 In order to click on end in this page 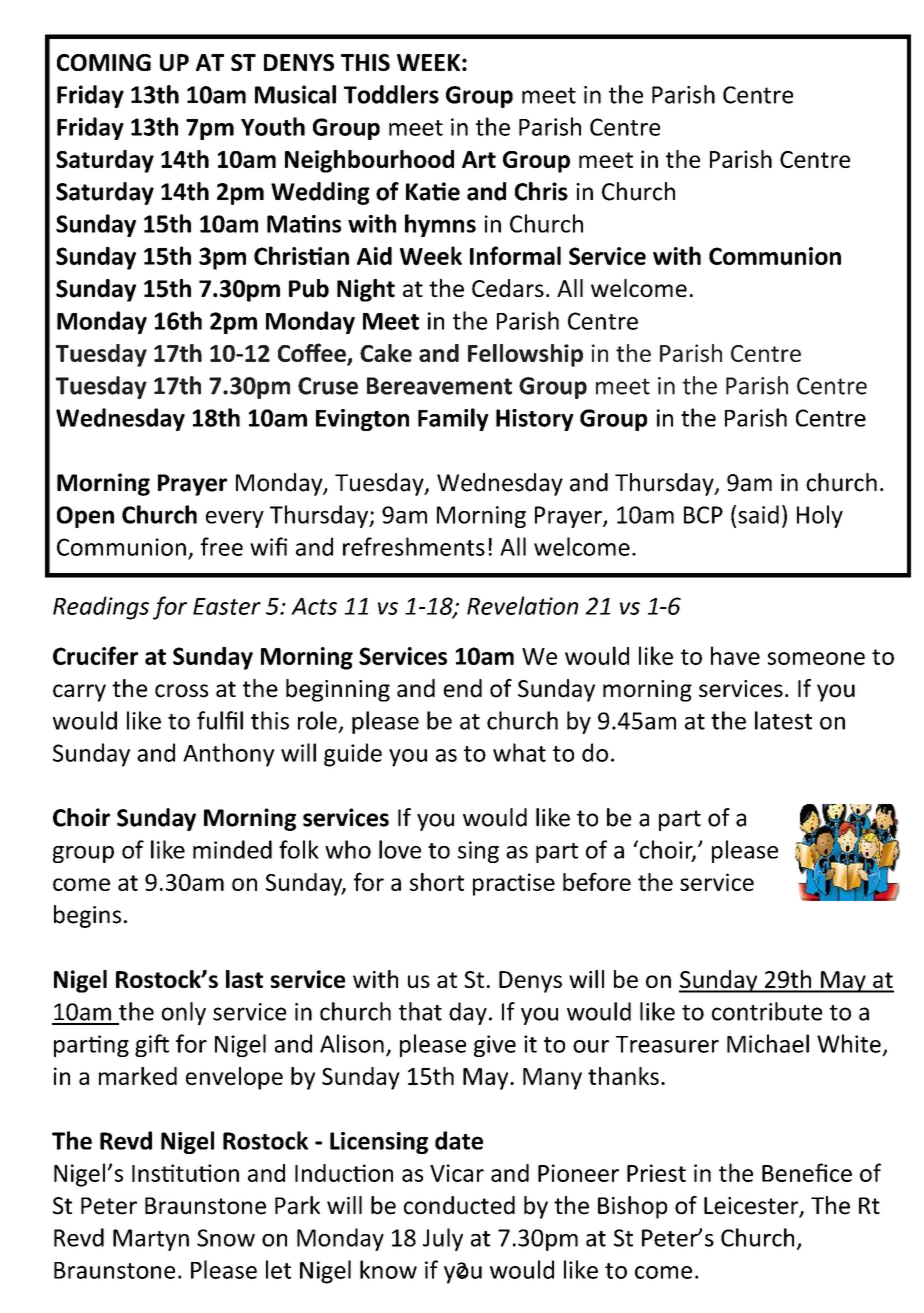, I will do `click(462, 688)`.
